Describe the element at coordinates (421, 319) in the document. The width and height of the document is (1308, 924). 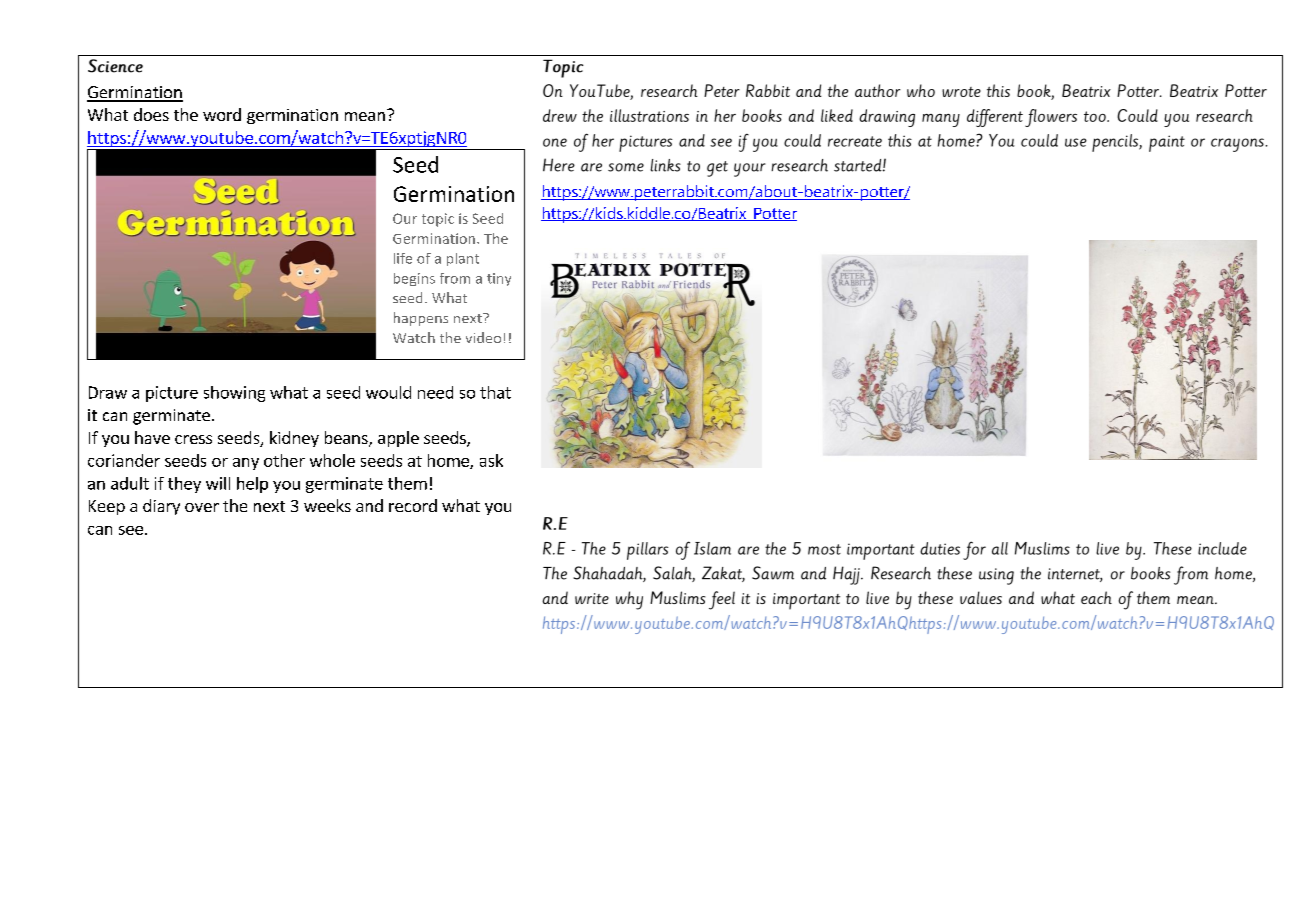
I see `happens` at that location.
